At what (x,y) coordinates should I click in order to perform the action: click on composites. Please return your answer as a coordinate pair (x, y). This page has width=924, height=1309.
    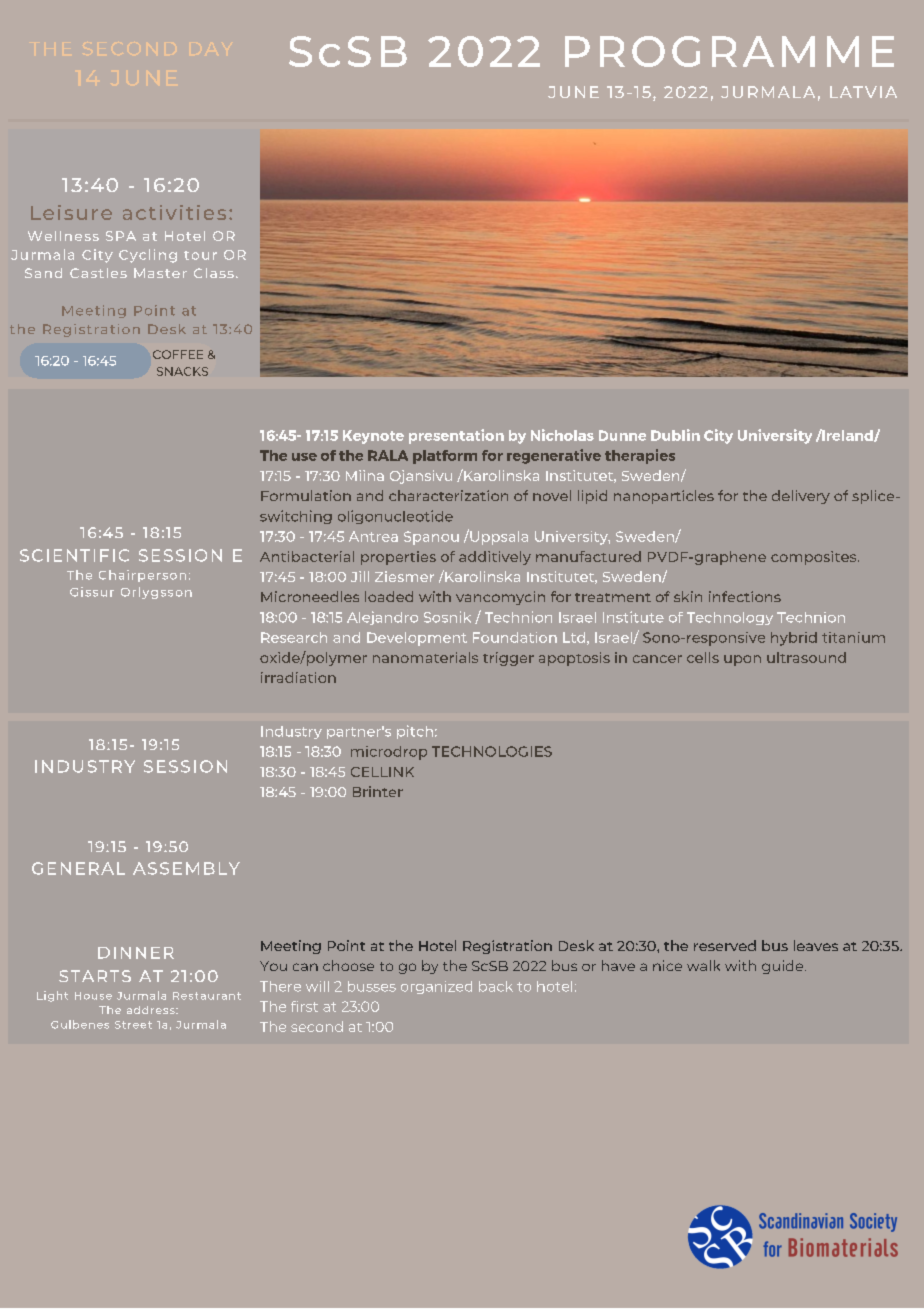
    Looking at the image, I should click on (815, 558).
